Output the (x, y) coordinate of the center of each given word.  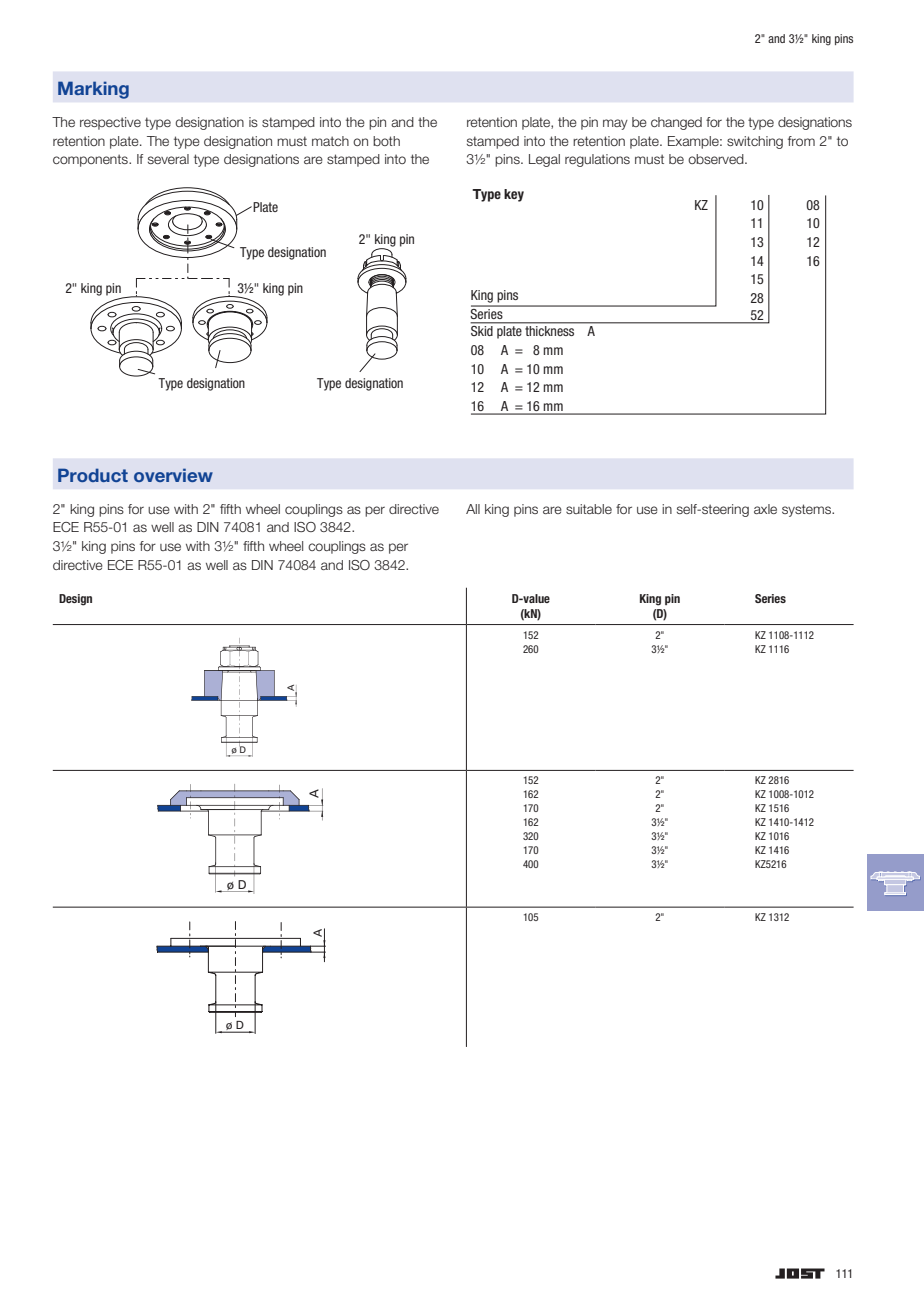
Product (93, 475)
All (473, 509)
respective (110, 123)
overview (173, 475)
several (168, 159)
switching (755, 142)
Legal (544, 160)
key (514, 195)
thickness (550, 331)
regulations (597, 160)
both (386, 141)
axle (765, 509)
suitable (589, 509)
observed (717, 159)
